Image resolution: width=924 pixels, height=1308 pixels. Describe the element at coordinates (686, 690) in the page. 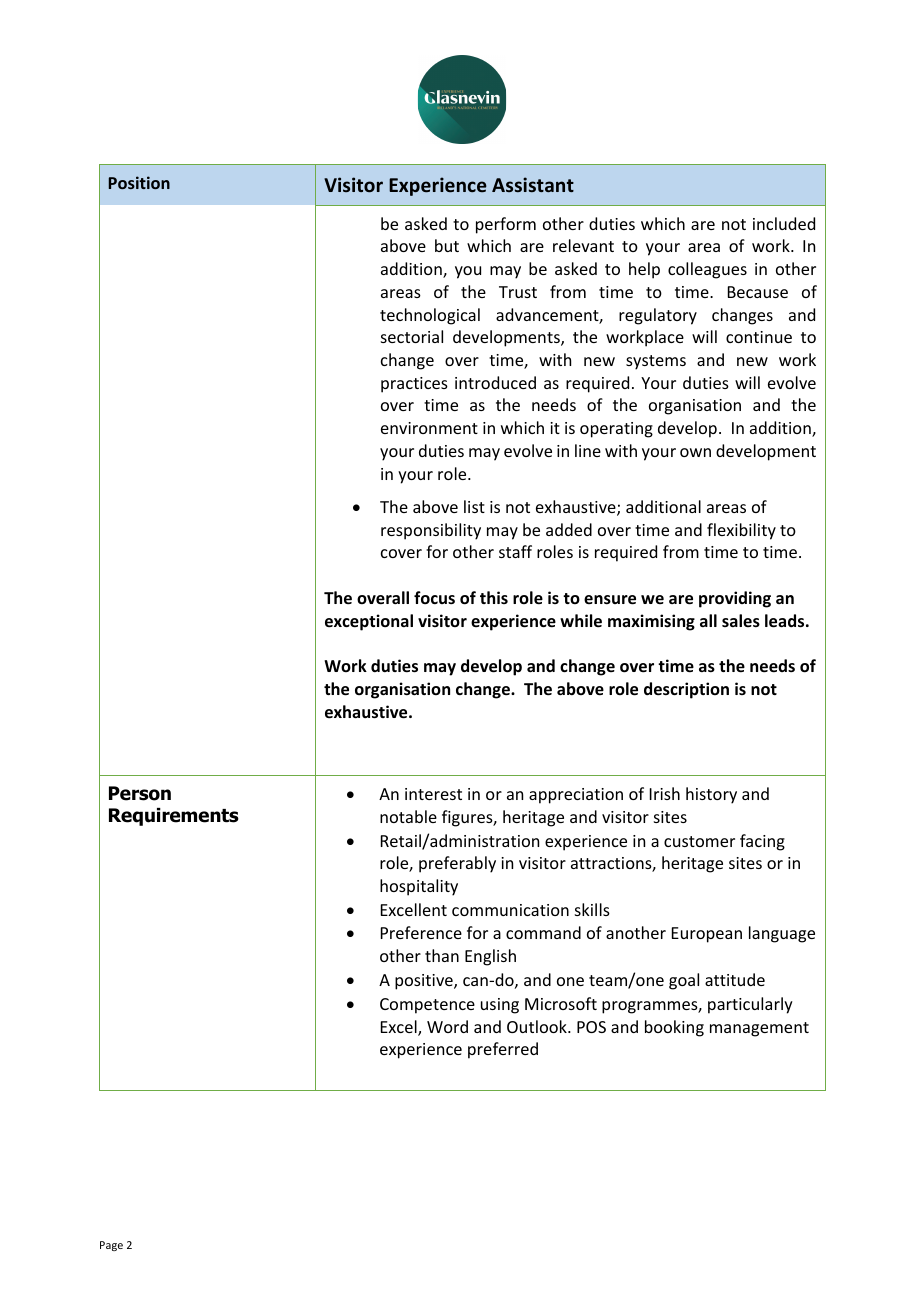

I see `description` at that location.
